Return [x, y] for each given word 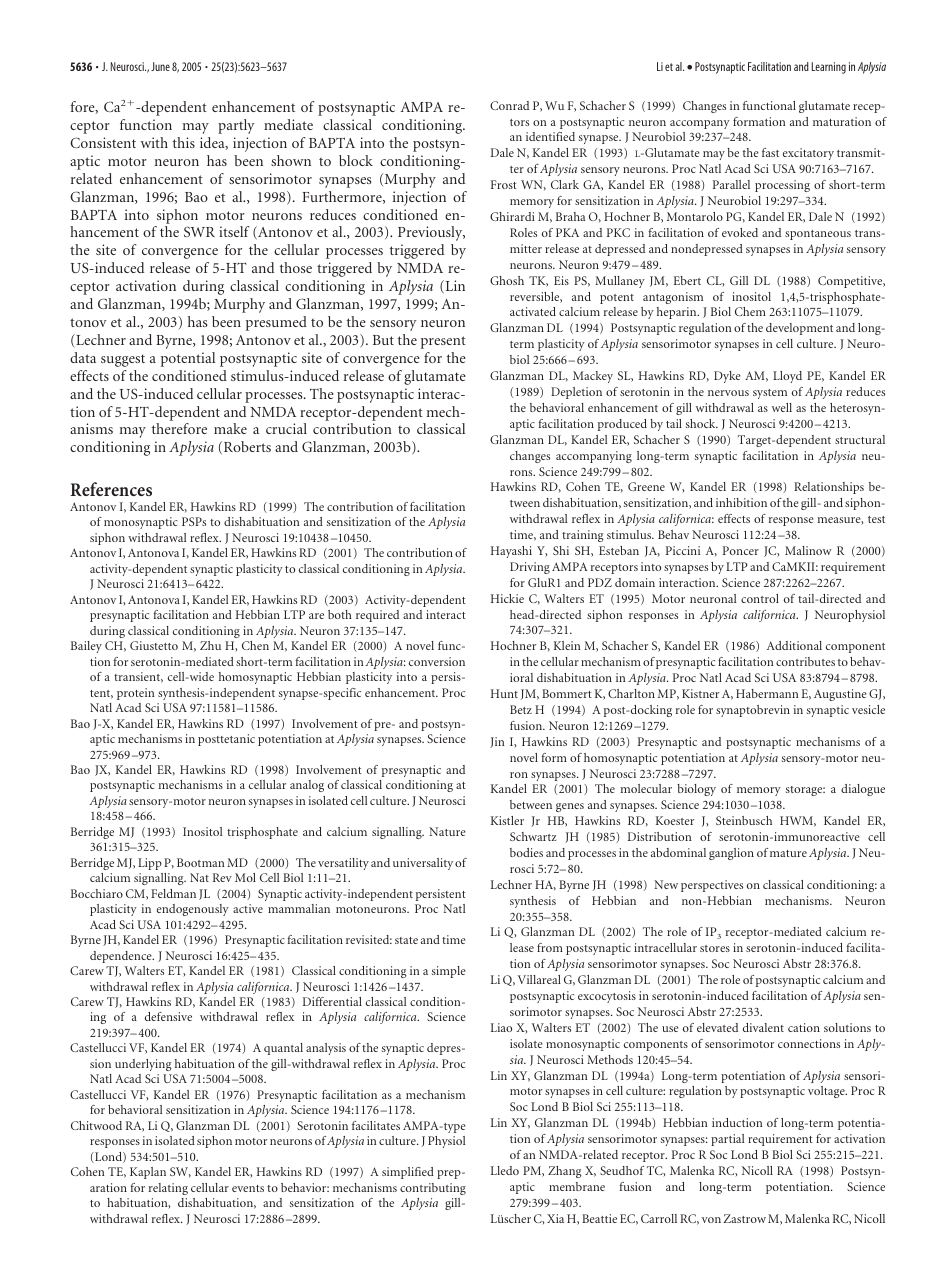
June [160, 66]
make [230, 428]
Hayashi [511, 552]
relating [168, 1189]
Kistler [507, 820]
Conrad [509, 105]
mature [788, 853]
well [782, 407]
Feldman [173, 893]
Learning [829, 68]
